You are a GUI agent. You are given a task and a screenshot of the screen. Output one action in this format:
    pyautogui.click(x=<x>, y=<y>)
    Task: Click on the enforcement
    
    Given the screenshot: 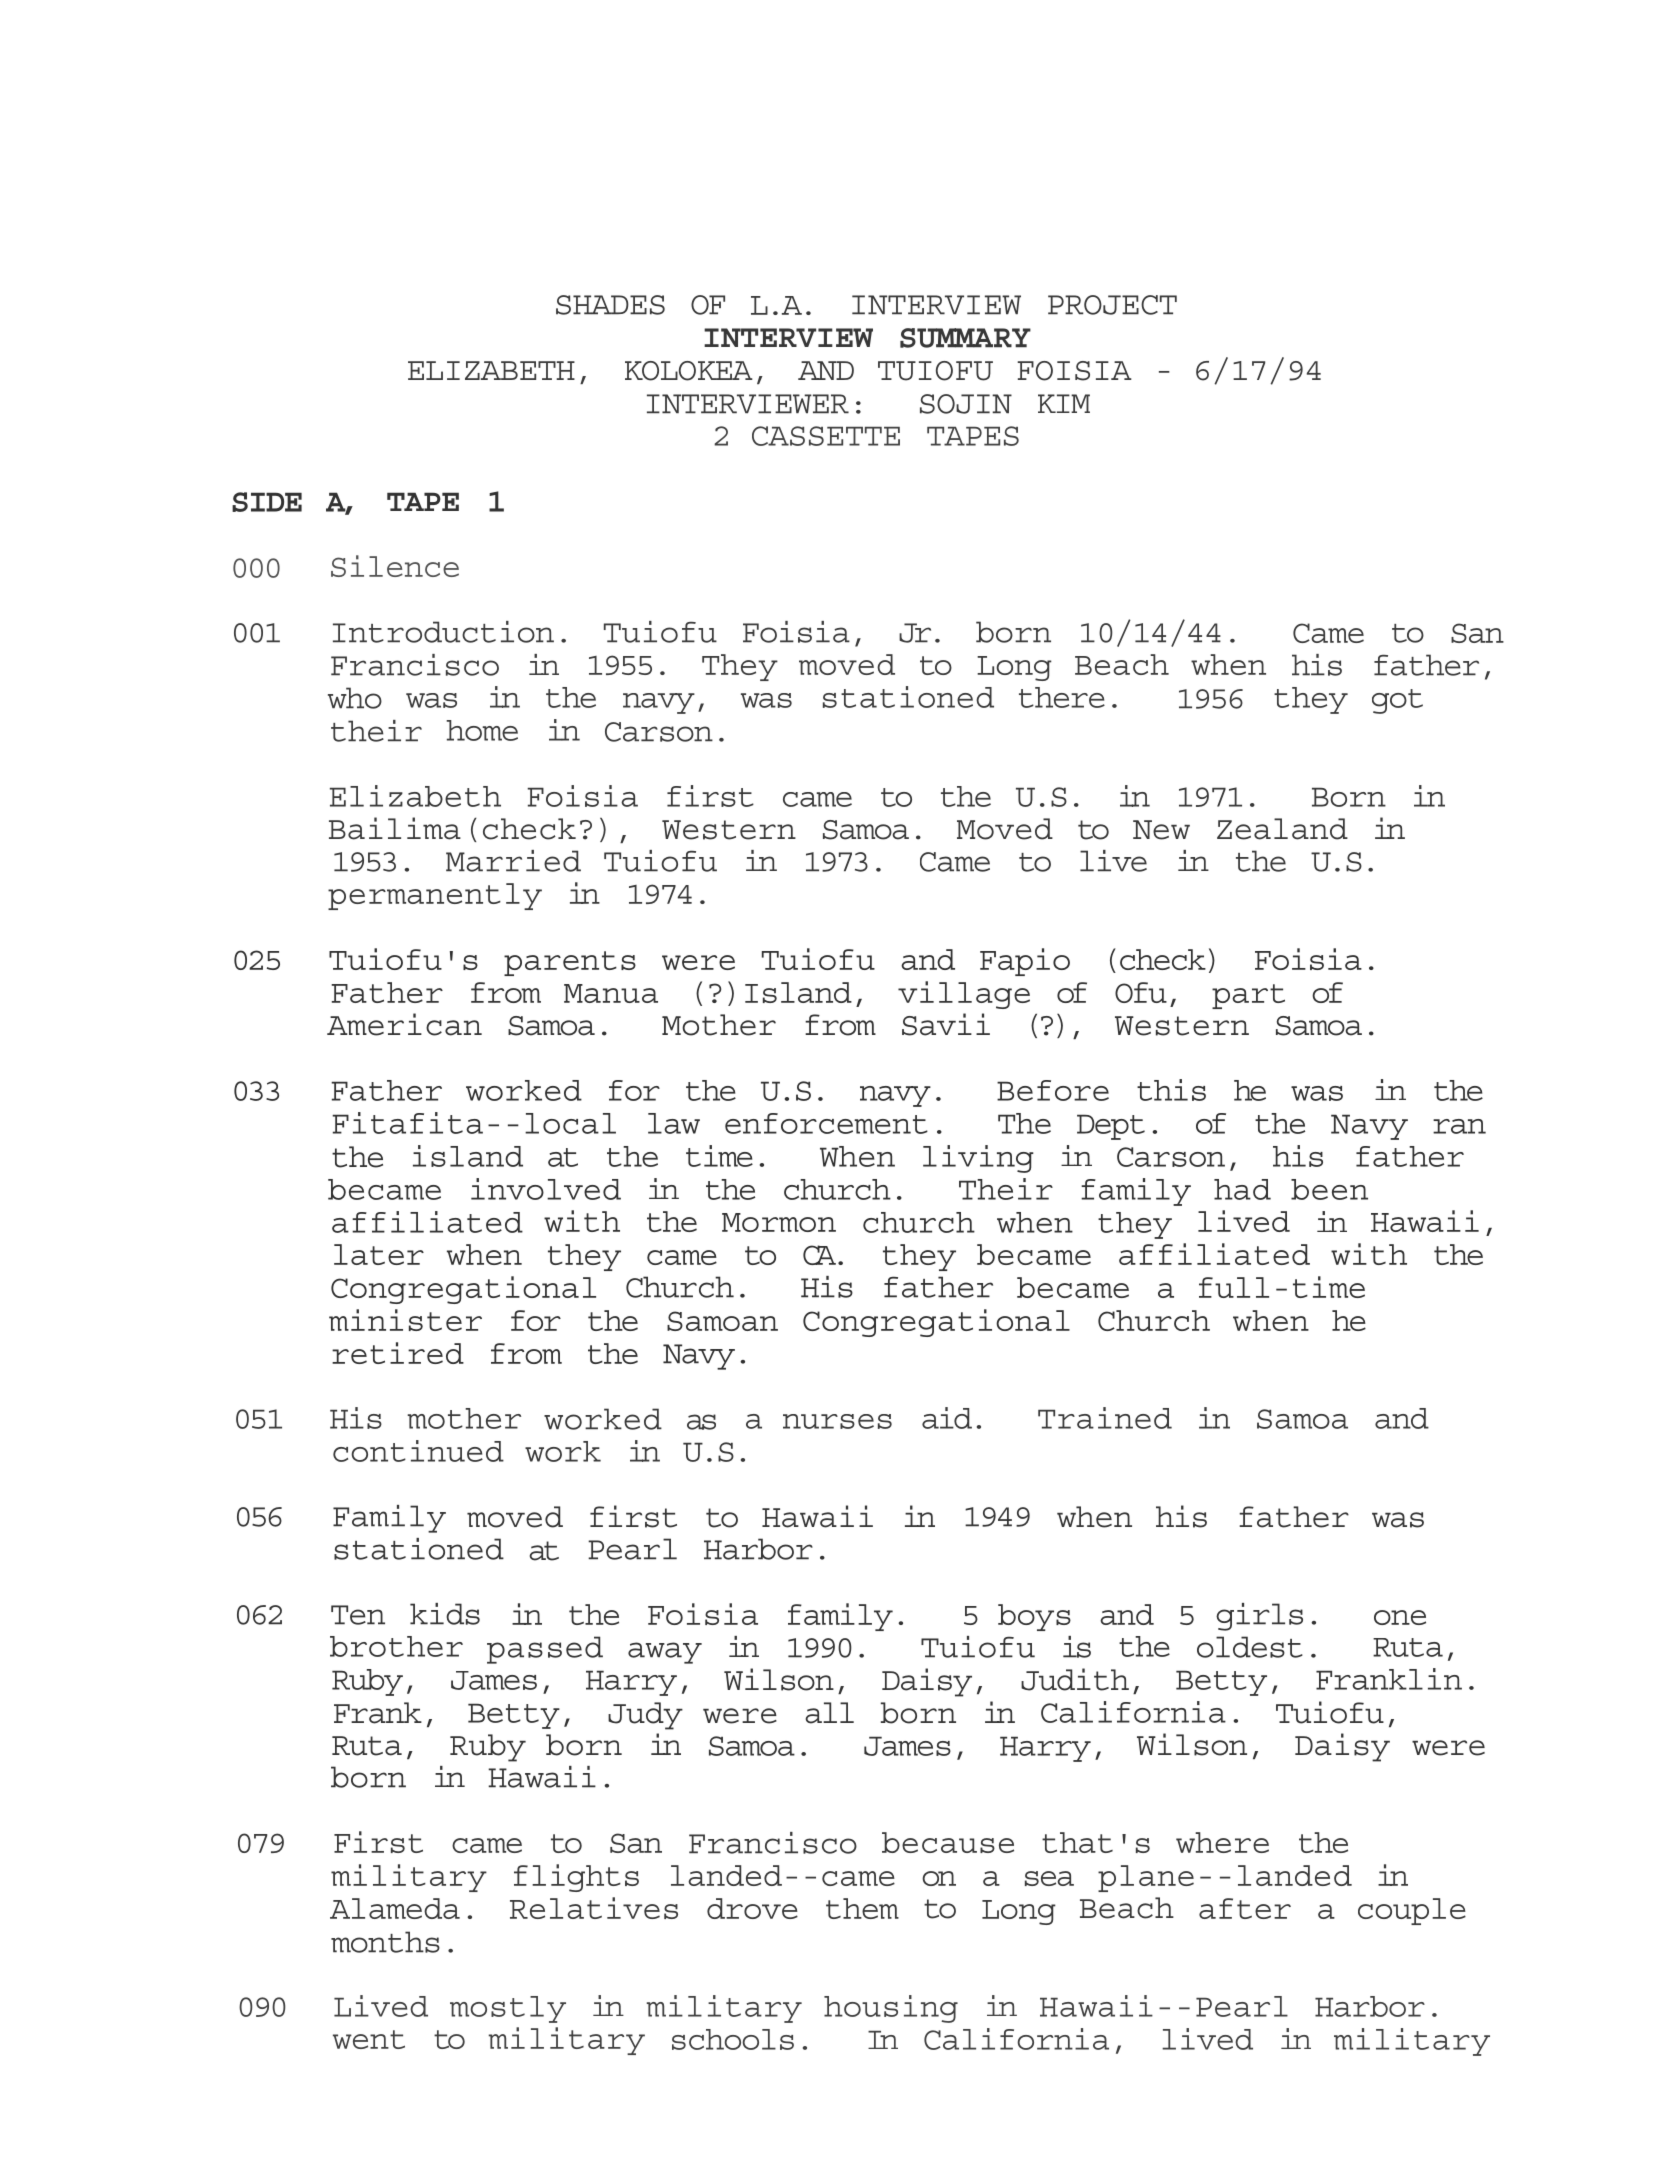 What is the action you would take?
    pyautogui.click(x=826, y=1123)
